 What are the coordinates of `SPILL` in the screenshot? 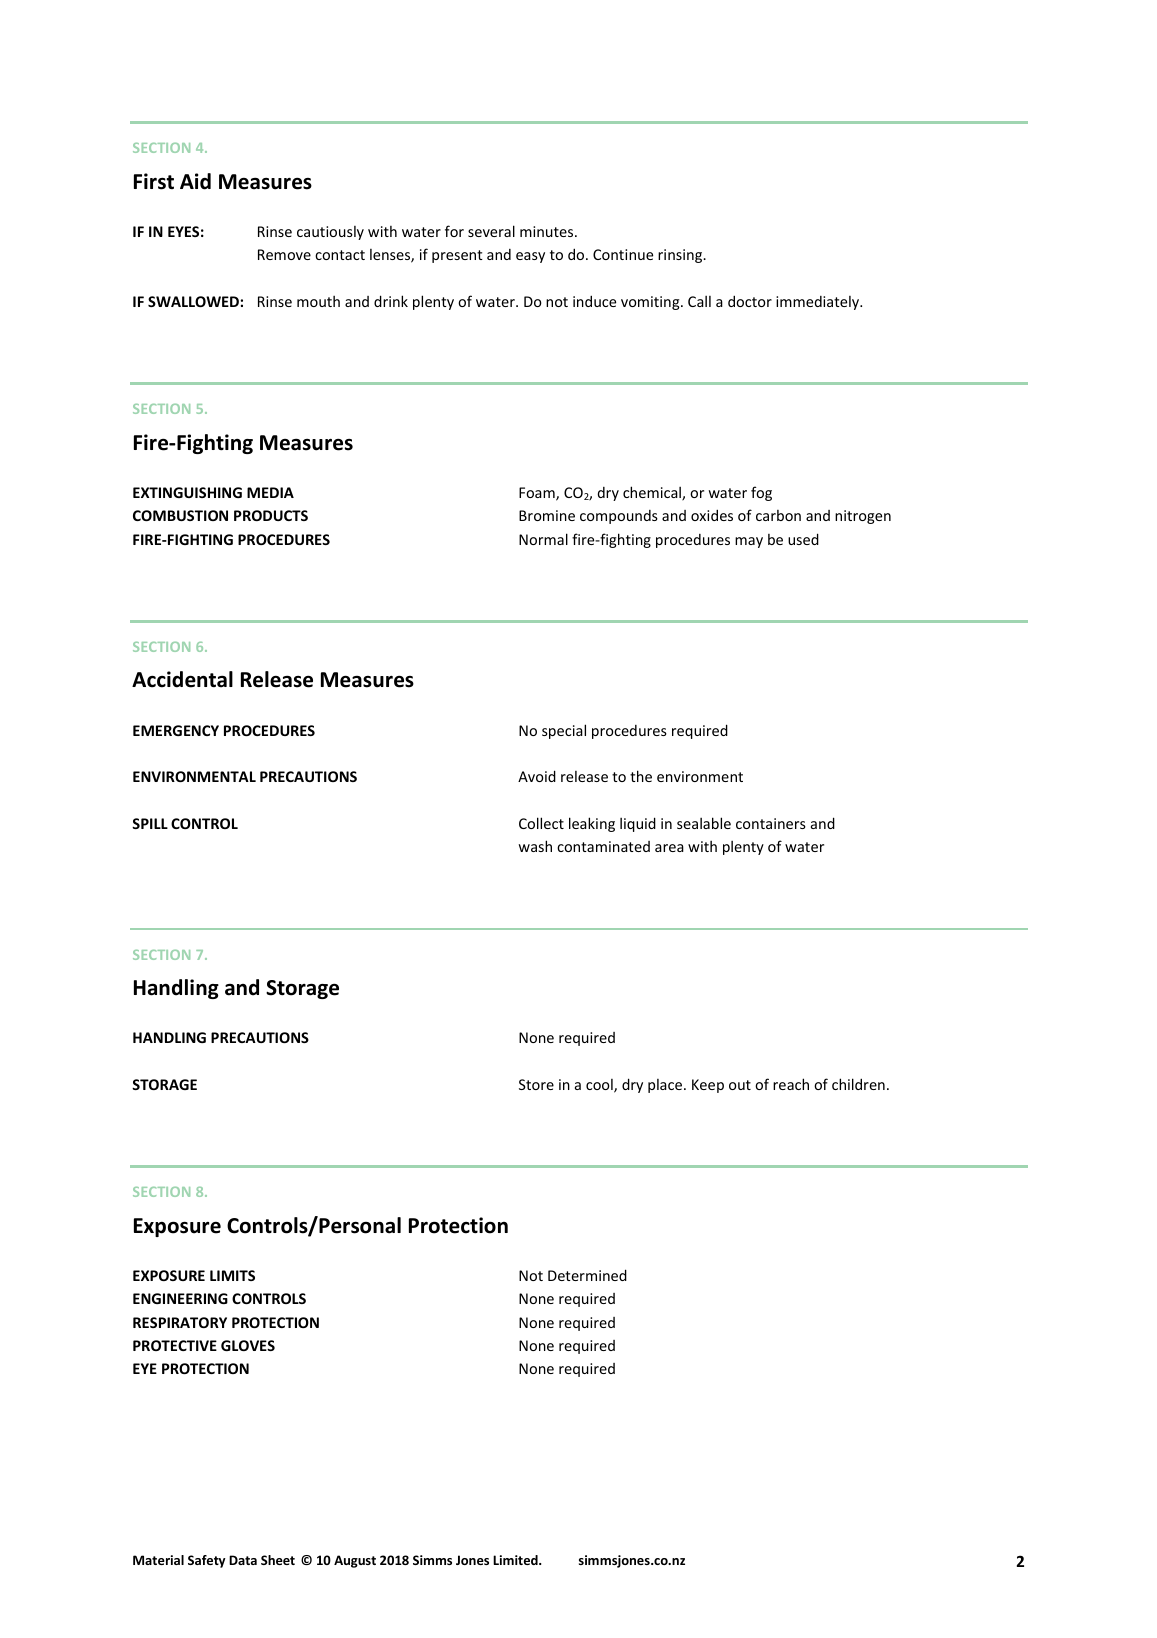 It's located at (150, 823).
